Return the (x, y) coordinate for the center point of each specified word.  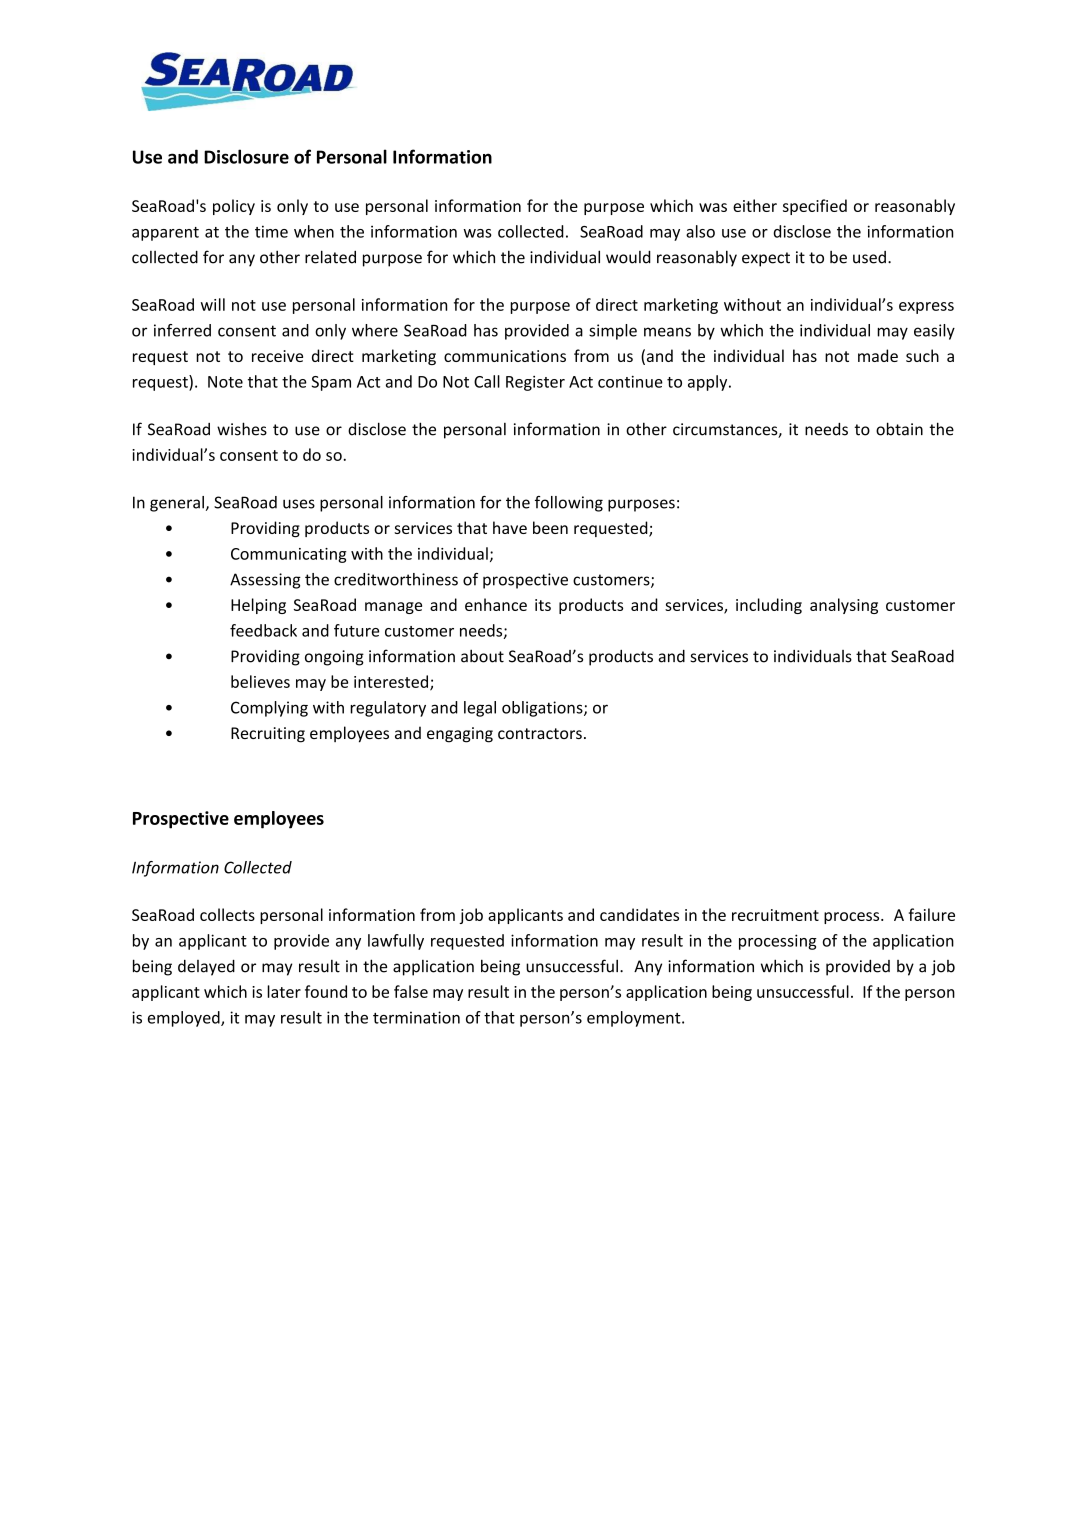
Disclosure (246, 156)
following (569, 504)
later (284, 991)
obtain (899, 429)
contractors (540, 733)
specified (815, 207)
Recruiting (268, 735)
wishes (242, 429)
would (628, 257)
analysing (844, 606)
